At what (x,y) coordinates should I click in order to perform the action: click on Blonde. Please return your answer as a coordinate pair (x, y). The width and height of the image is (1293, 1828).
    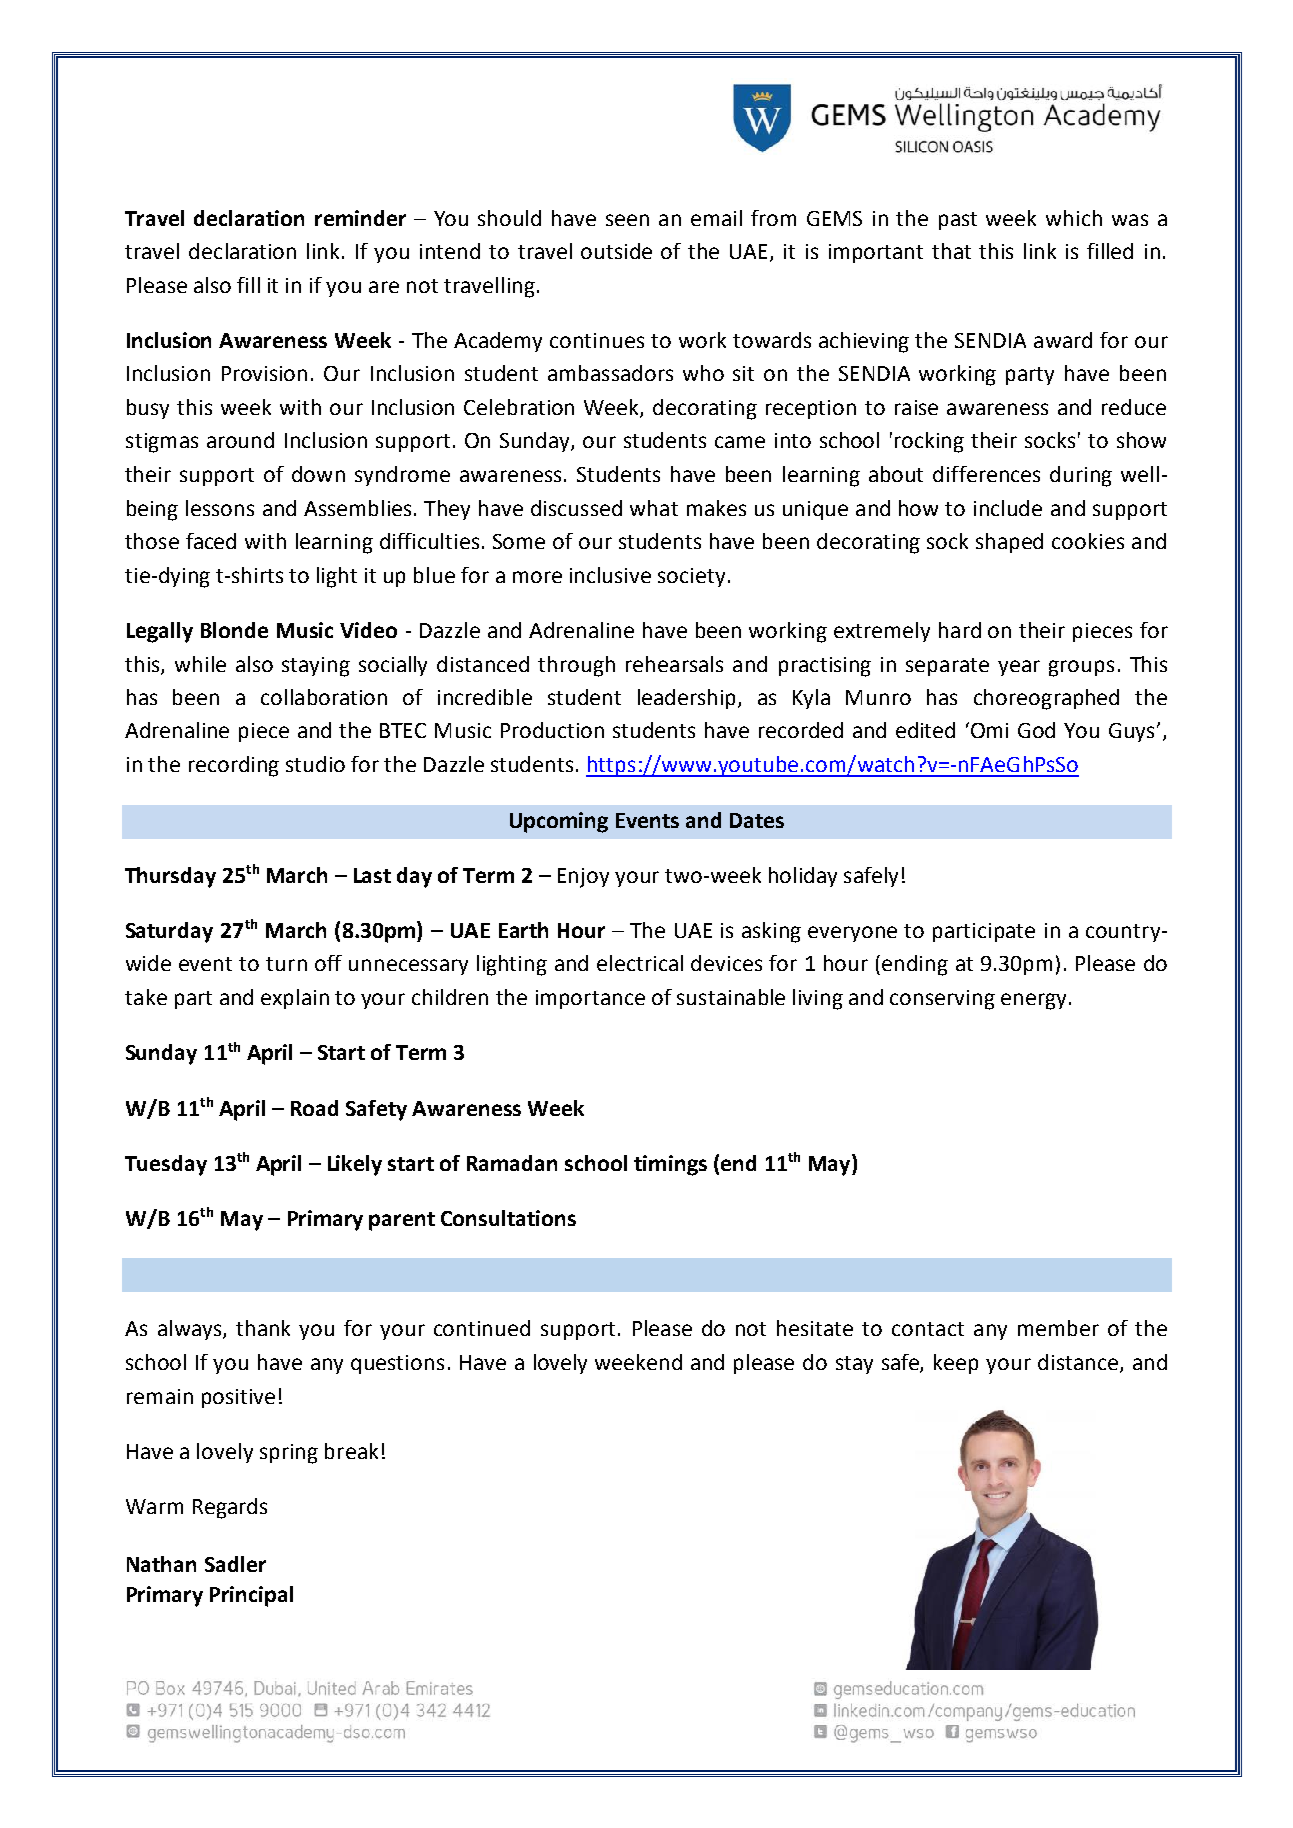
    Looking at the image, I should click on (234, 630).
